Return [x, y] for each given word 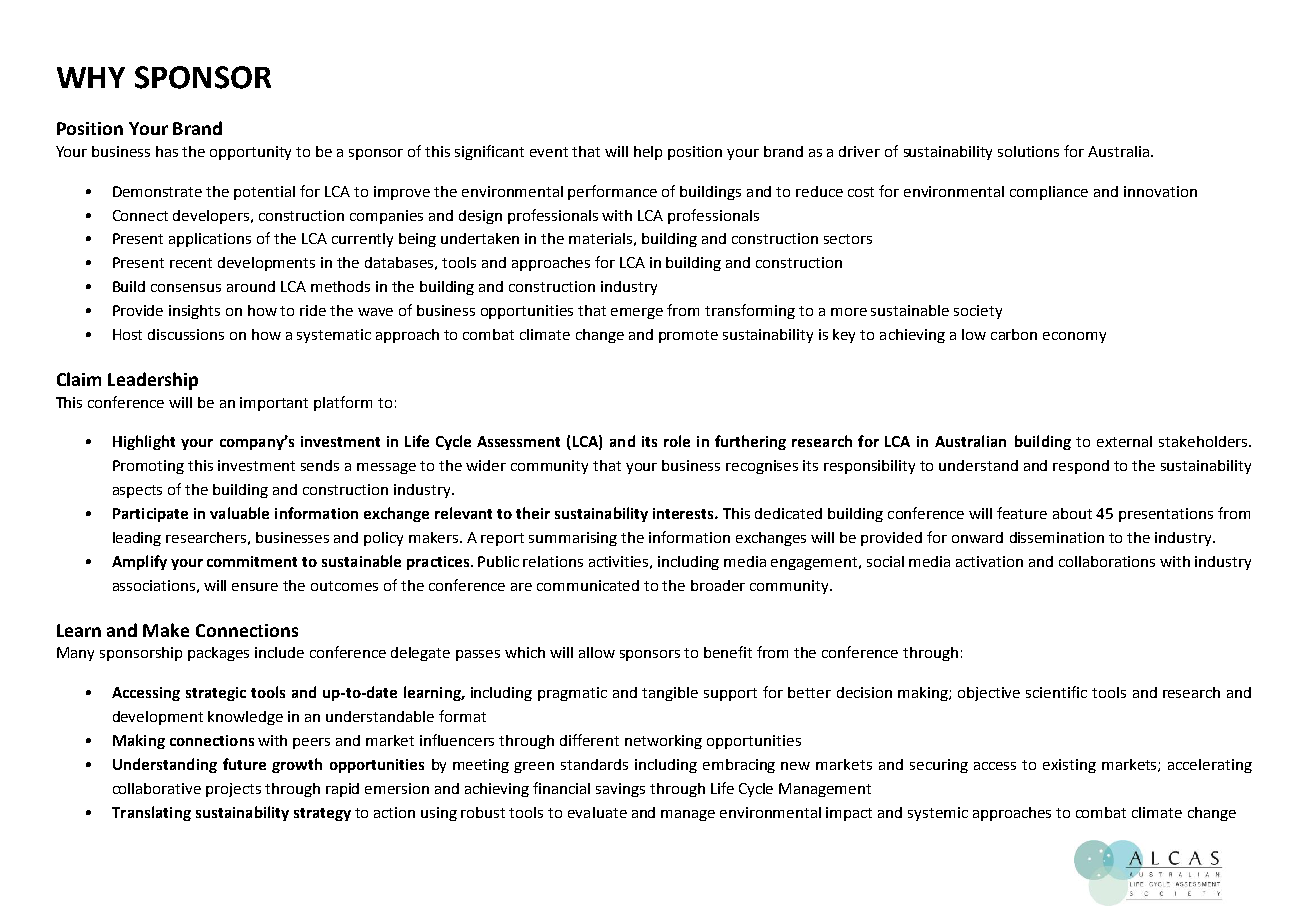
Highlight [144, 442]
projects [233, 790]
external [1124, 441]
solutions [1028, 151]
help [648, 153]
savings [620, 790]
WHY [91, 77]
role [677, 441]
